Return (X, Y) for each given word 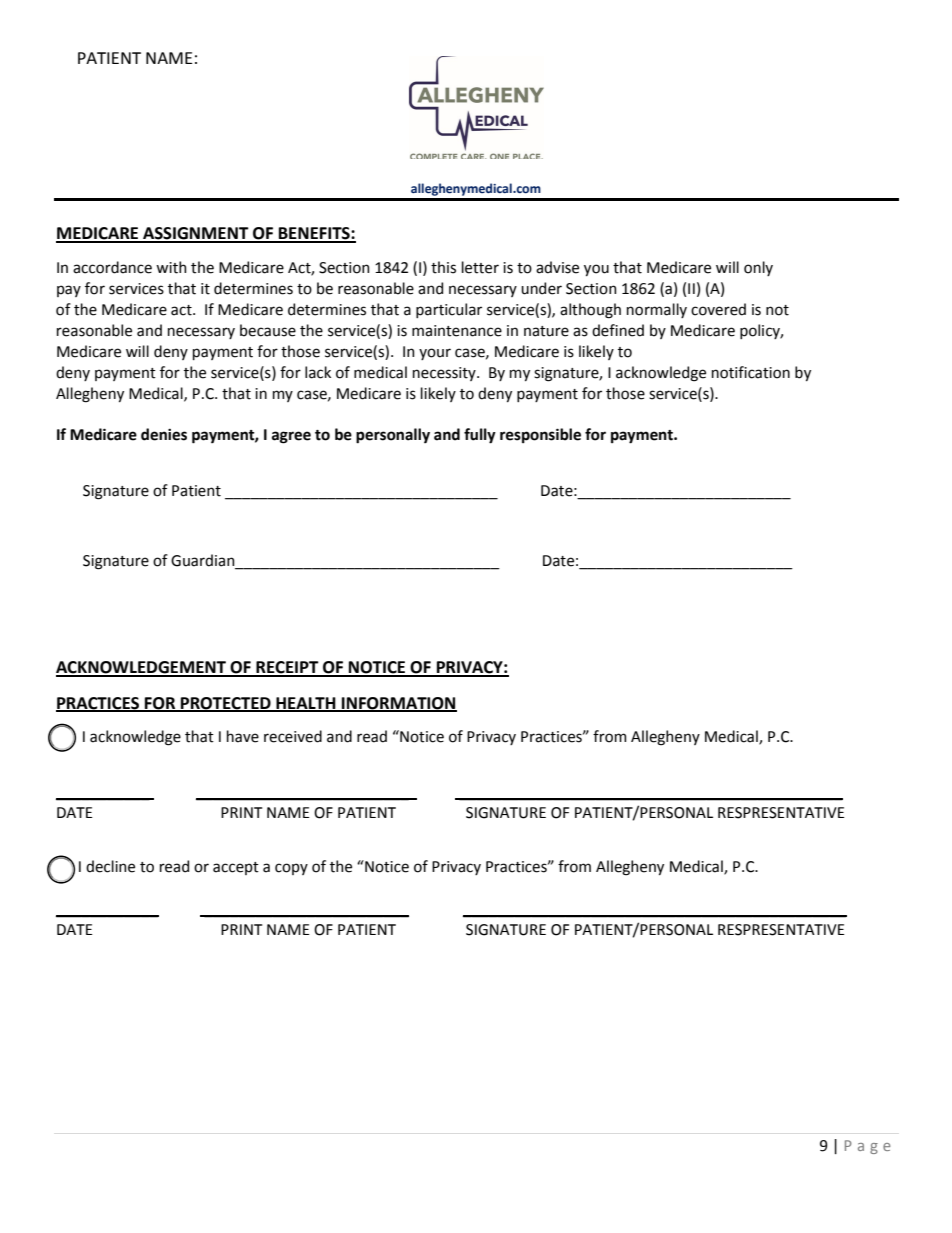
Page (868, 1147)
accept (236, 868)
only (758, 268)
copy (291, 869)
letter (480, 267)
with (171, 267)
